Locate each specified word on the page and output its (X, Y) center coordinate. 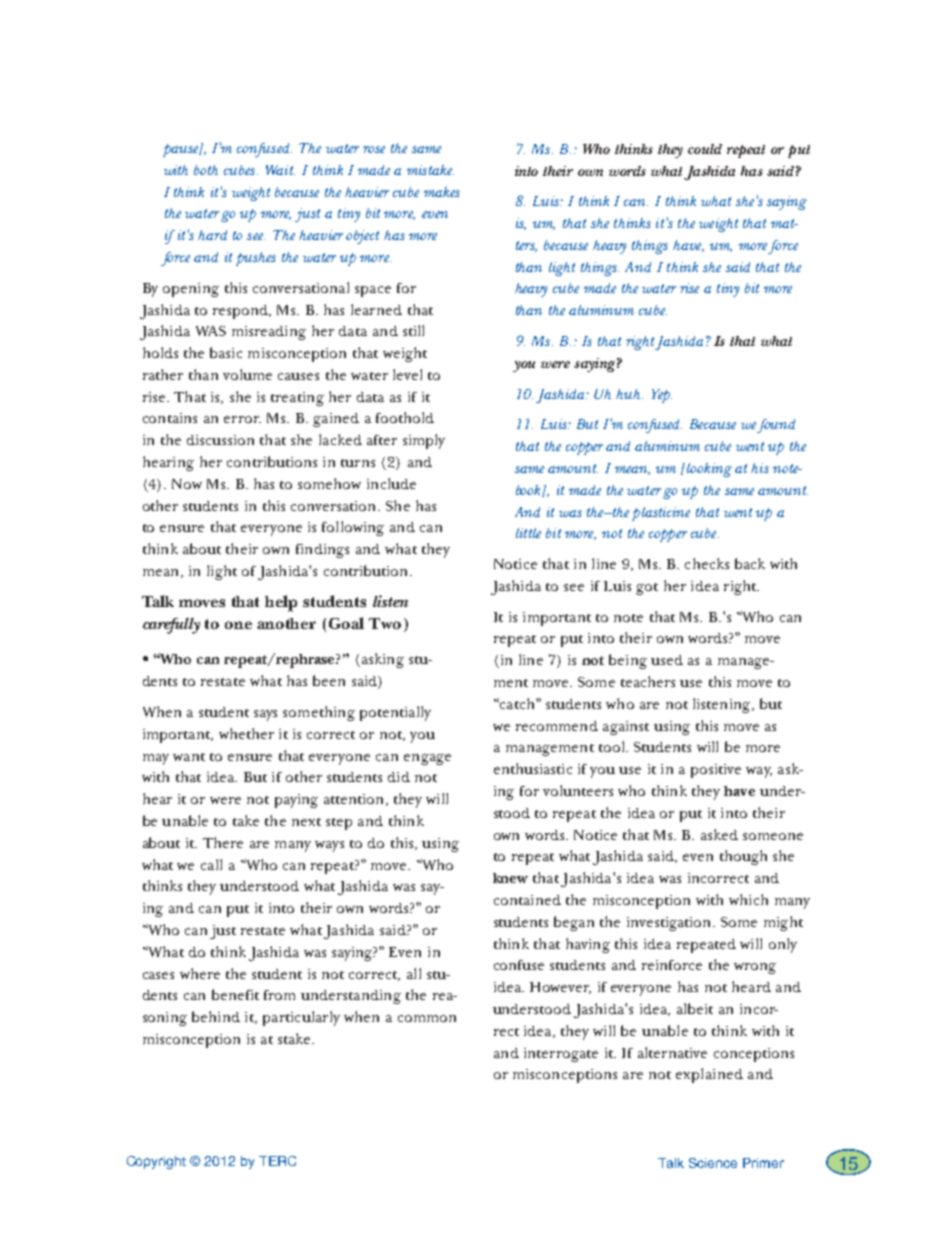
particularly (301, 1018)
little (528, 533)
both (206, 170)
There (223, 842)
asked (719, 834)
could (705, 149)
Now (187, 484)
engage (427, 759)
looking (709, 470)
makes (442, 192)
